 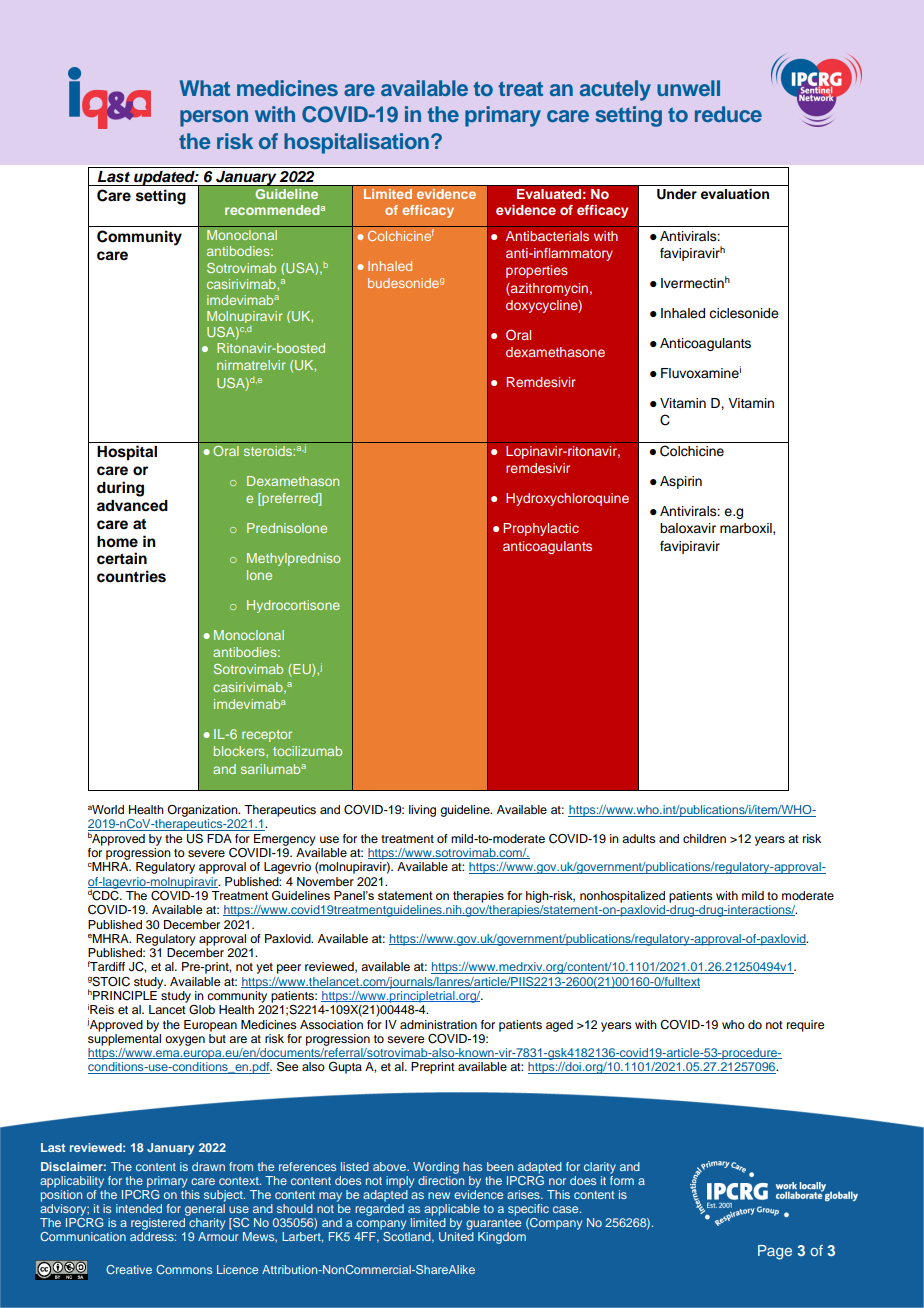 What do you see at coordinates (541, 529) in the image?
I see `Prophylactic` at bounding box center [541, 529].
